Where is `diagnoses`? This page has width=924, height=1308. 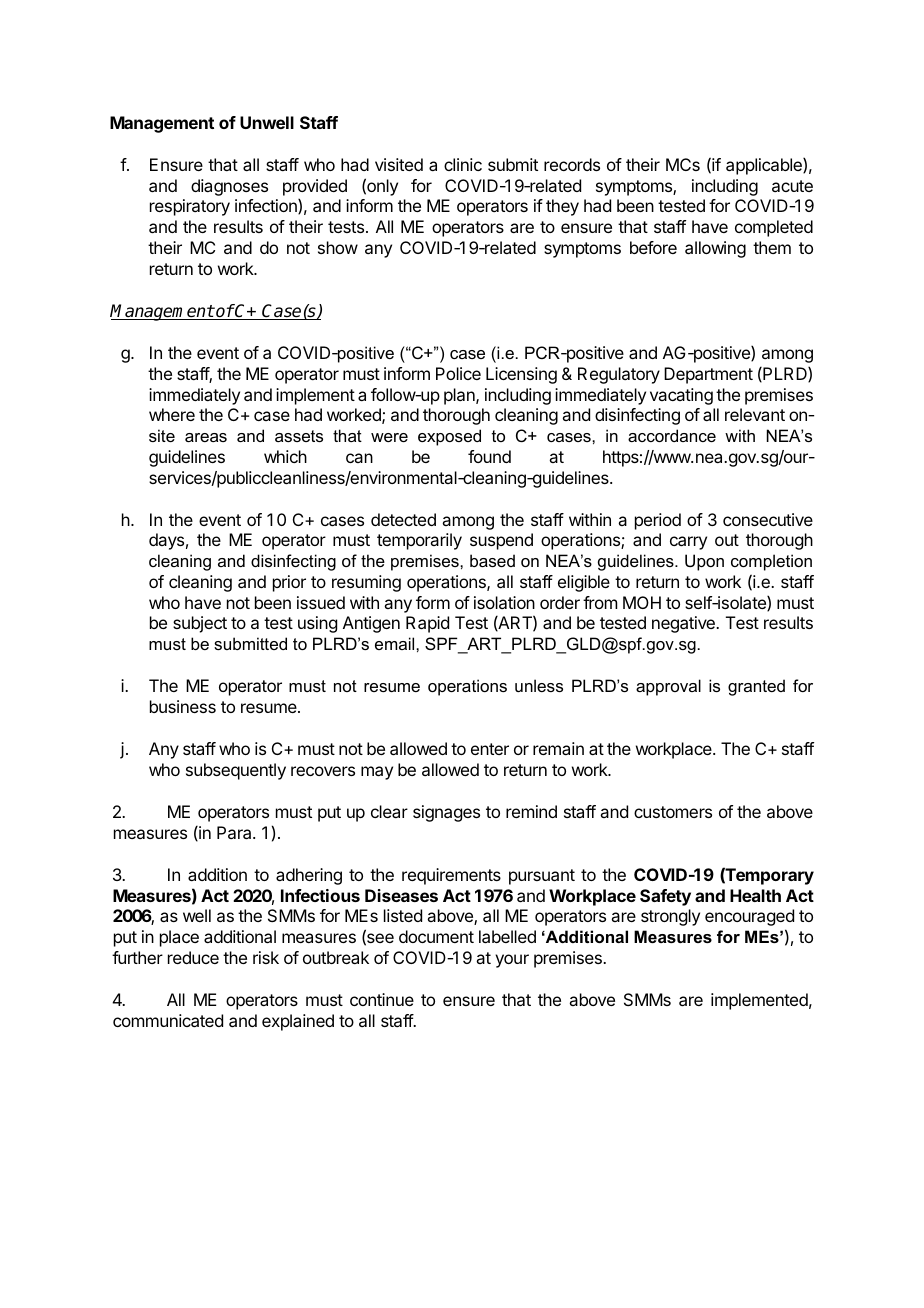
diagnoses is located at coordinates (229, 187).
